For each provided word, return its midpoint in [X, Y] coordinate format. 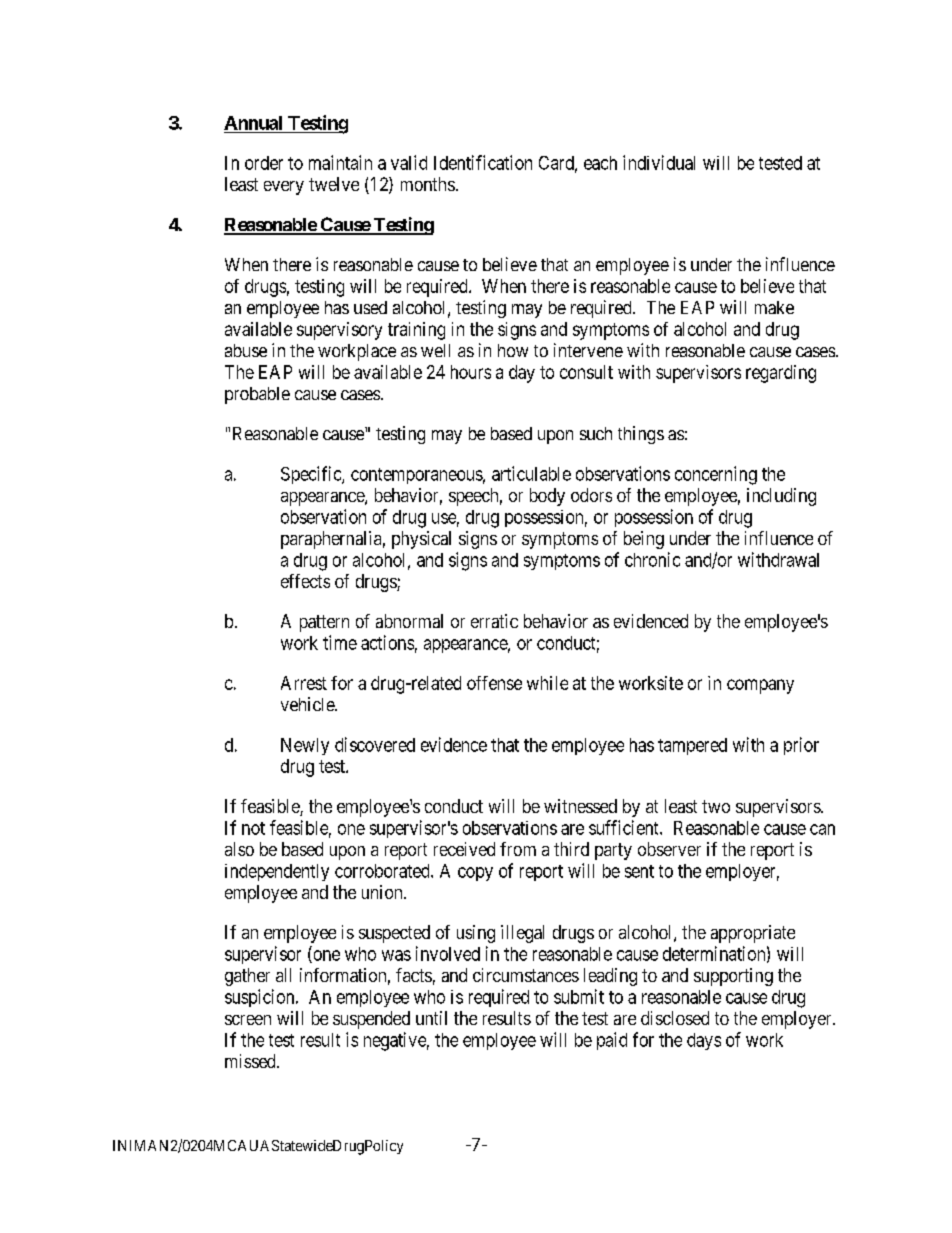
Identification [483, 162]
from [518, 849]
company [760, 686]
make [774, 307]
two [716, 806]
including [781, 497]
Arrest [304, 683]
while [547, 683]
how [513, 350]
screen [248, 1020]
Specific [312, 475]
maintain [340, 162]
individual [659, 162]
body [547, 497]
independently [277, 872]
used [370, 307]
